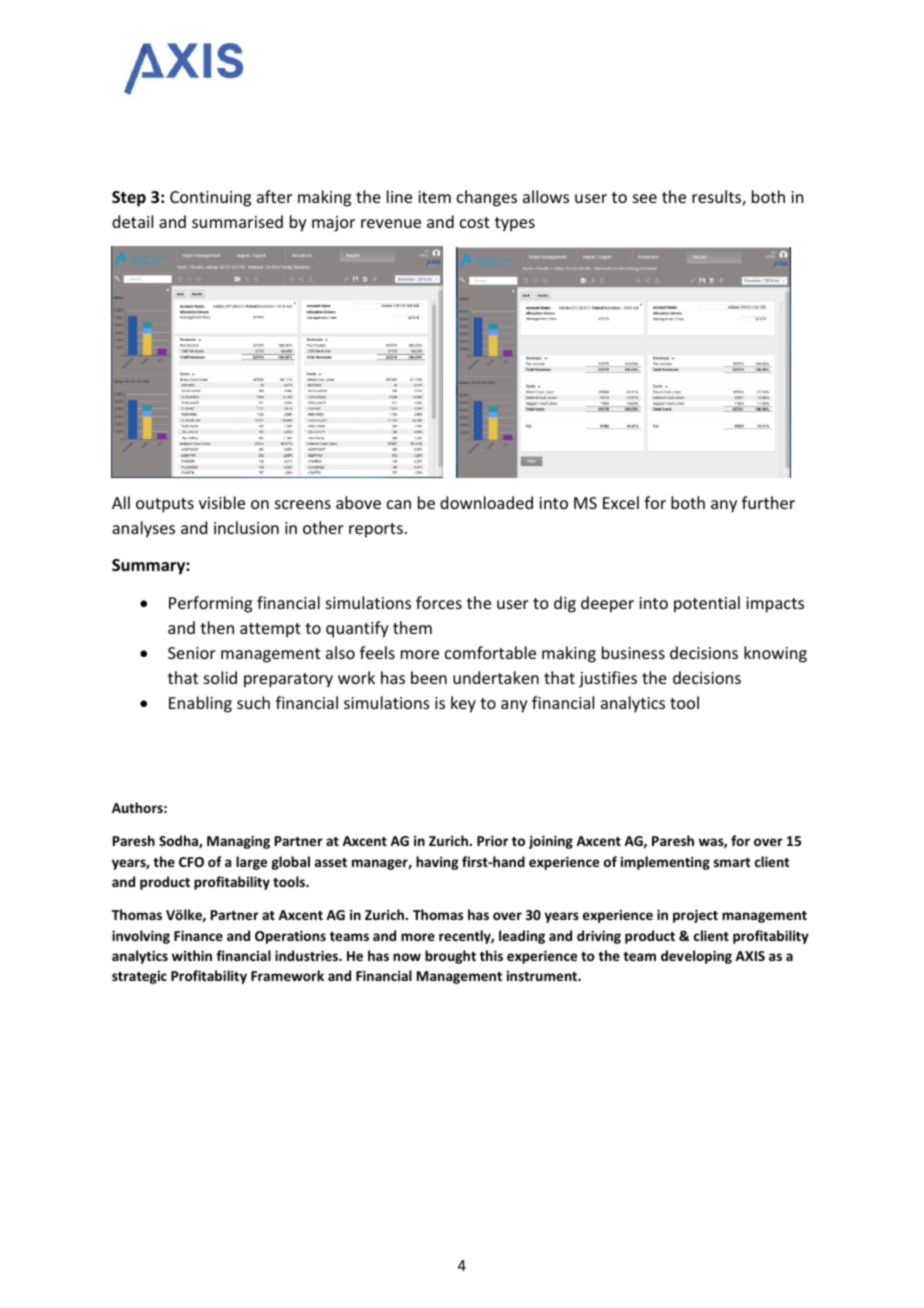  I want to click on potential, so click(707, 604).
